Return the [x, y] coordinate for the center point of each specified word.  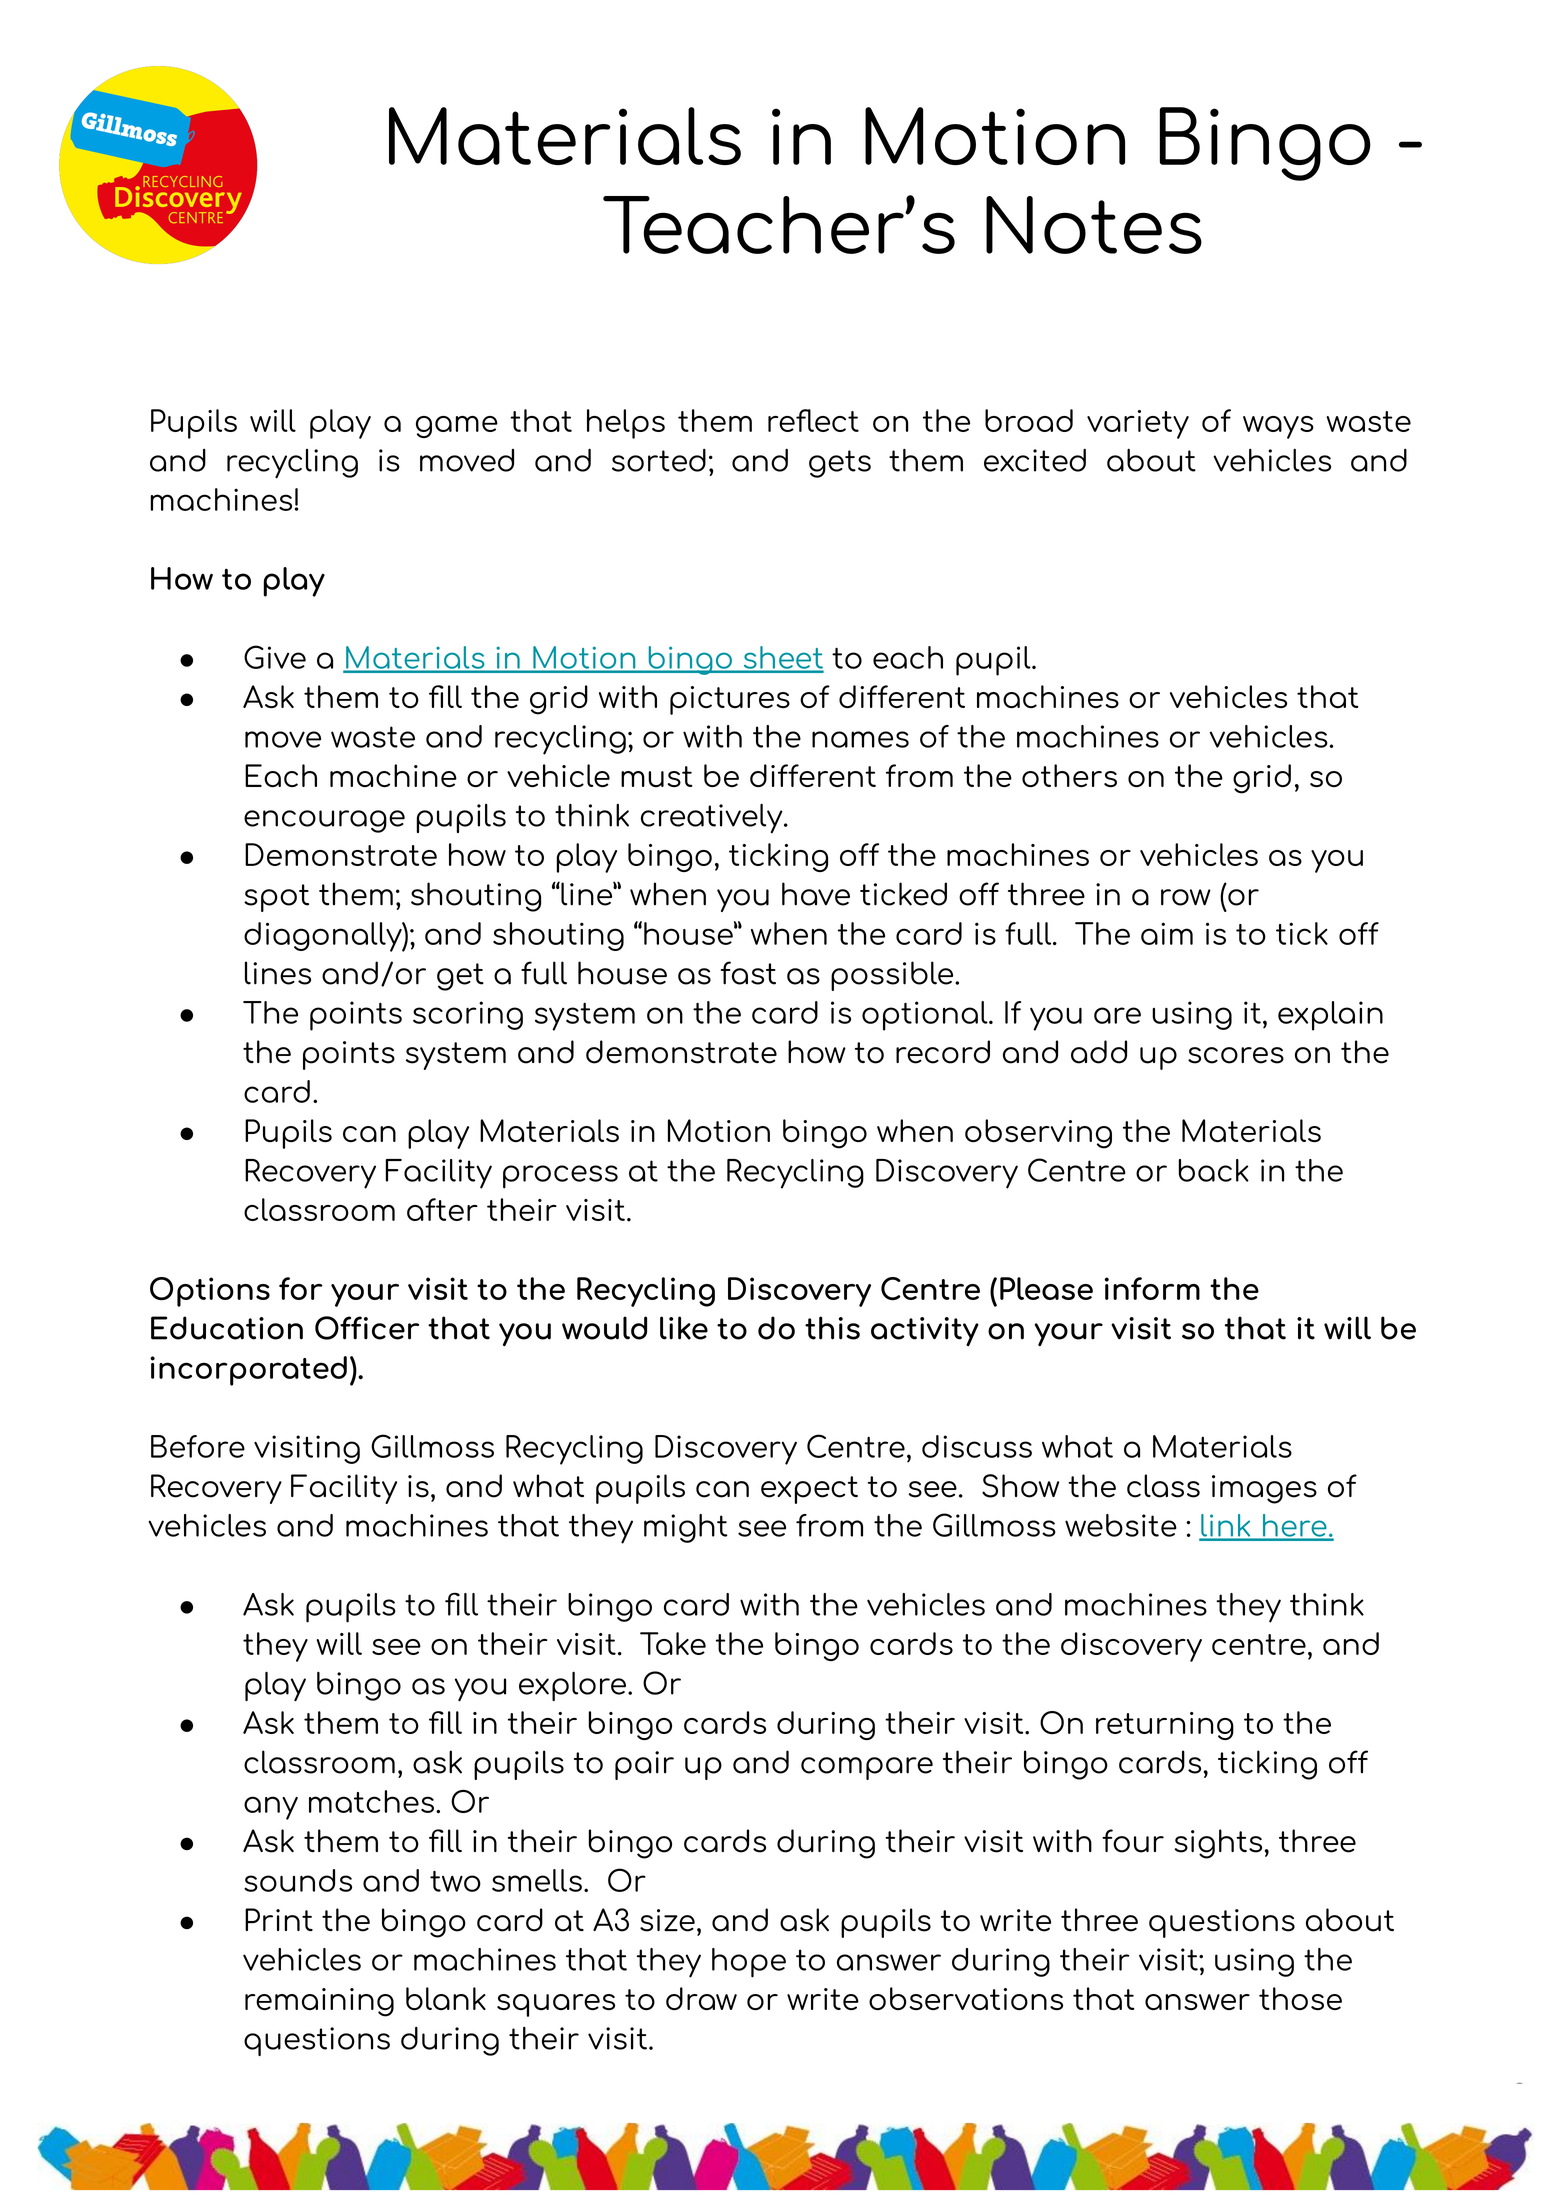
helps [626, 424]
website [1121, 1525]
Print [279, 1919]
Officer [367, 1328]
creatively [713, 818]
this [832, 1328]
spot [276, 898]
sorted [659, 460]
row [1186, 897]
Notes [1094, 225]
